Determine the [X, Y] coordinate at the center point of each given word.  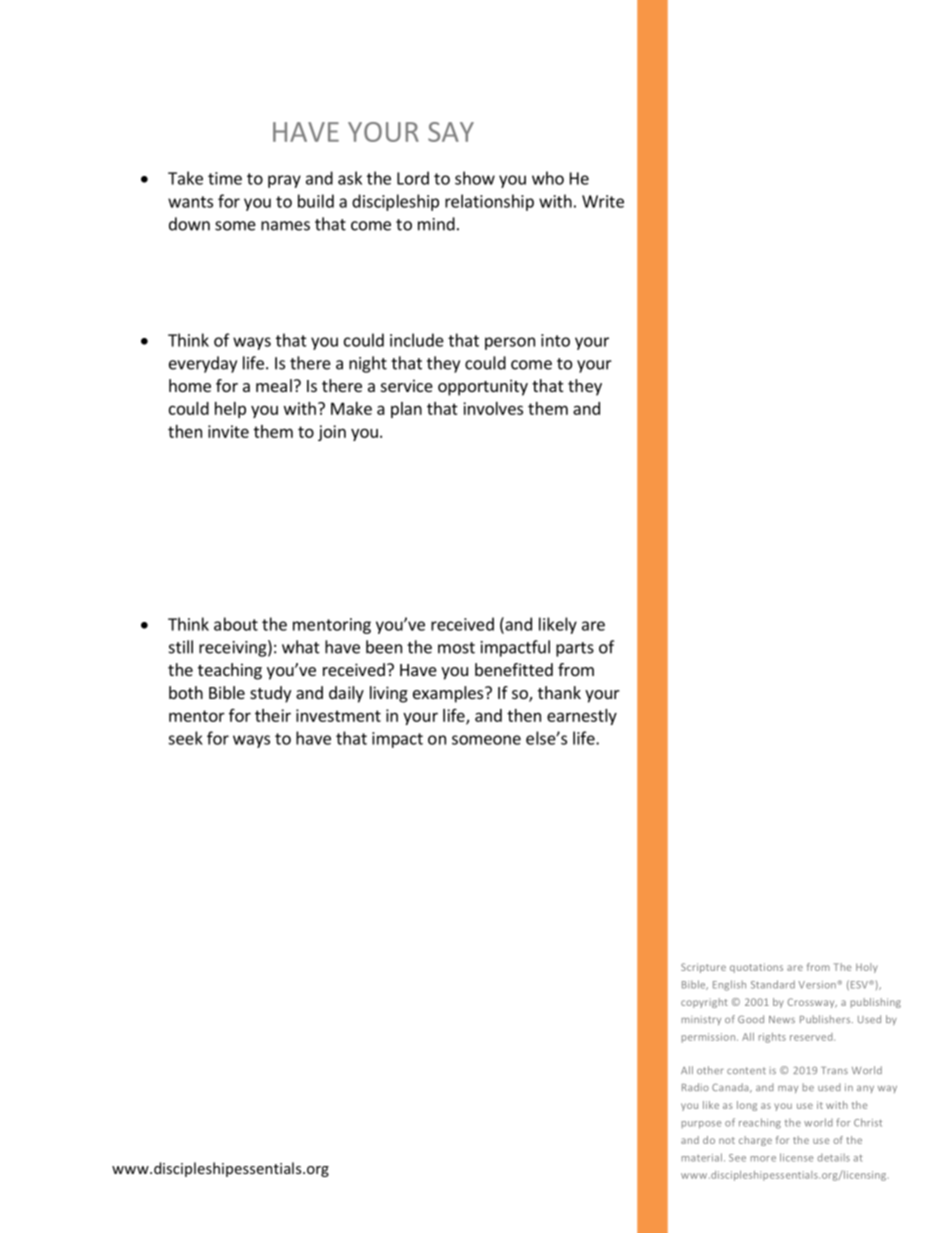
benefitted [514, 669]
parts [575, 649]
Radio [695, 1087]
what [301, 647]
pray [284, 181]
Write [603, 201]
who [548, 178]
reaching [760, 1123]
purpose [701, 1125]
